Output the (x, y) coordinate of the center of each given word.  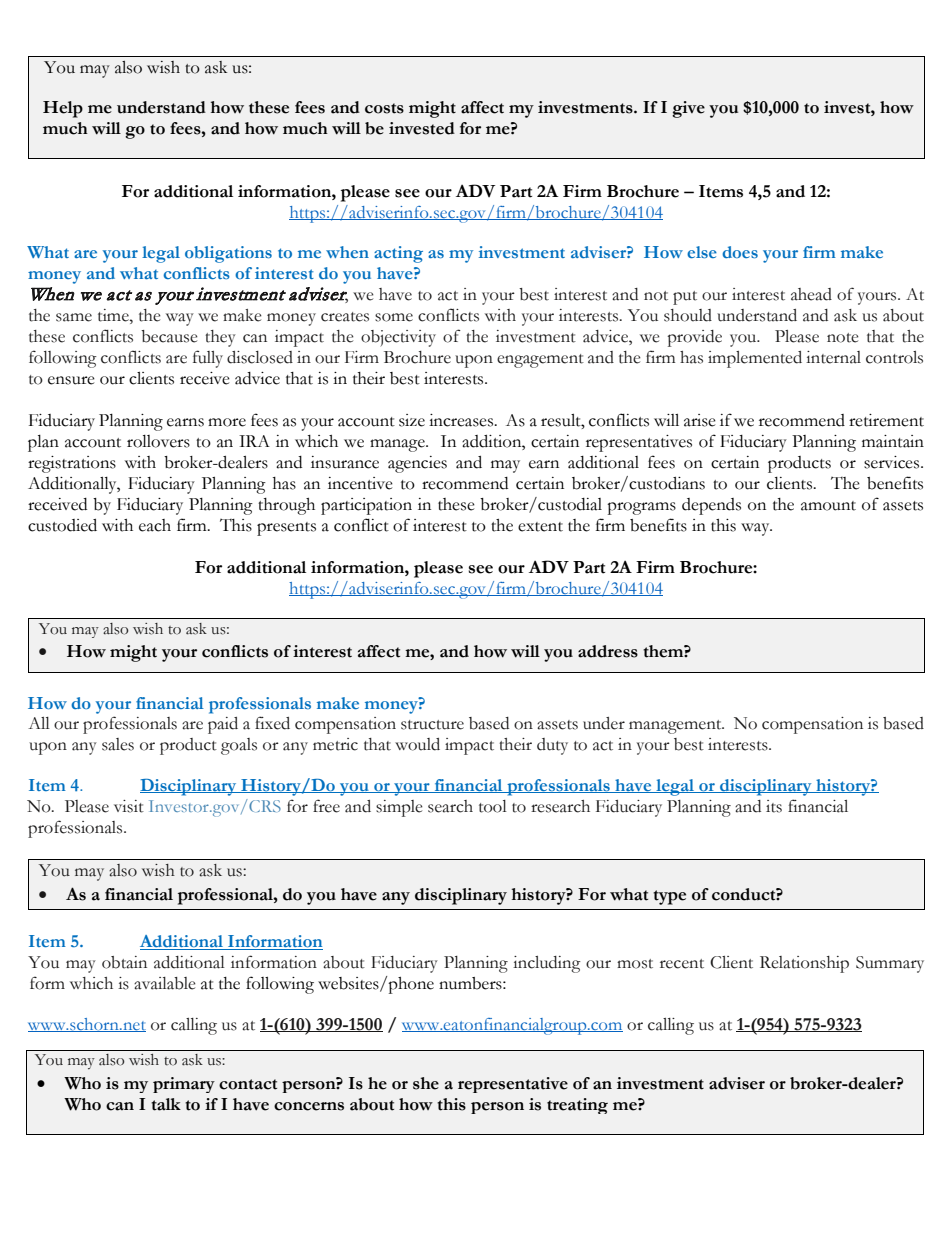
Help (63, 109)
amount (828, 506)
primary (184, 1085)
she (426, 1083)
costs (384, 108)
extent (540, 527)
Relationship (804, 964)
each (155, 525)
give (688, 109)
